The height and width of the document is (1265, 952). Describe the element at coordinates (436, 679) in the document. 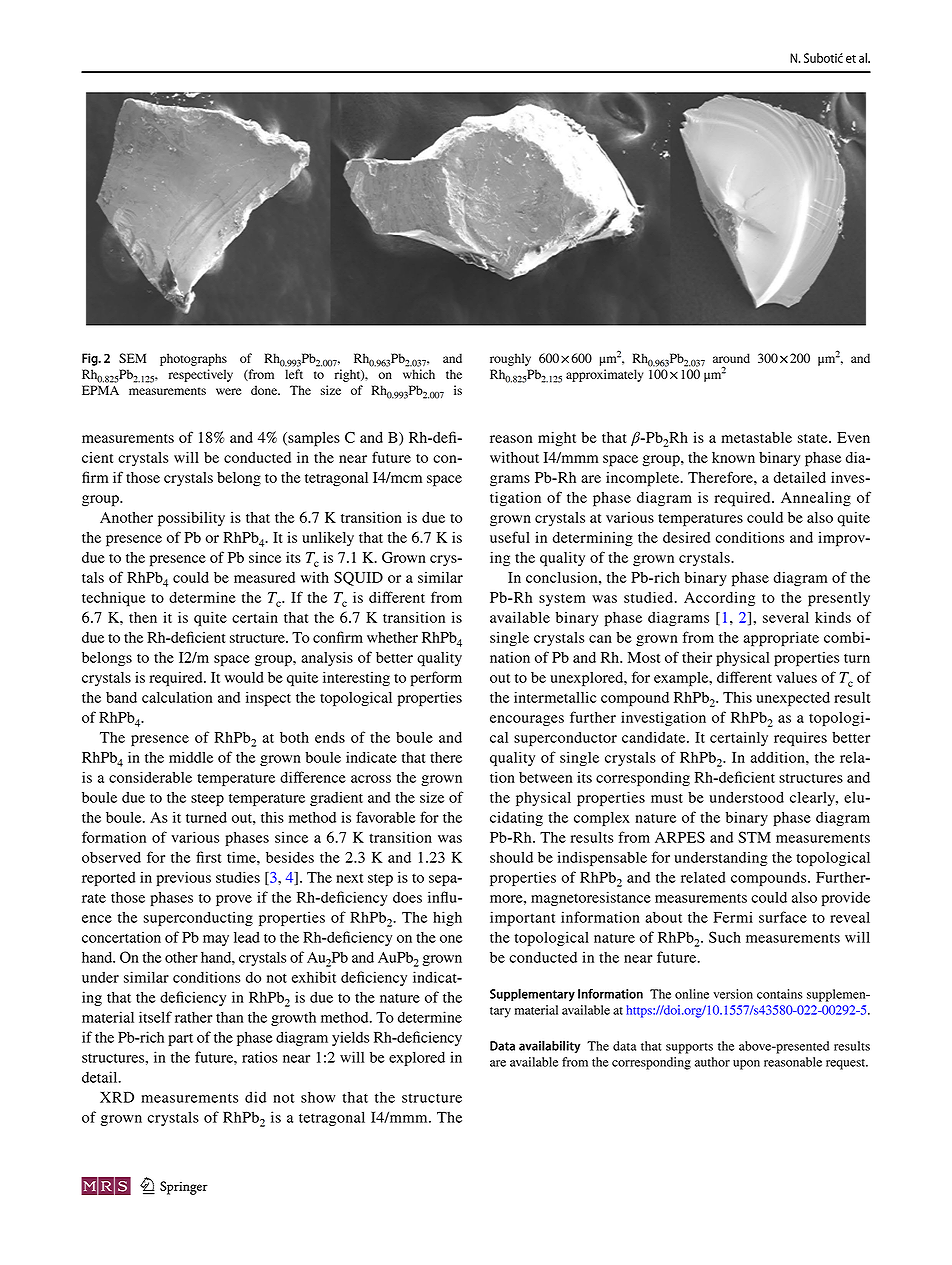

I see `perform` at that location.
